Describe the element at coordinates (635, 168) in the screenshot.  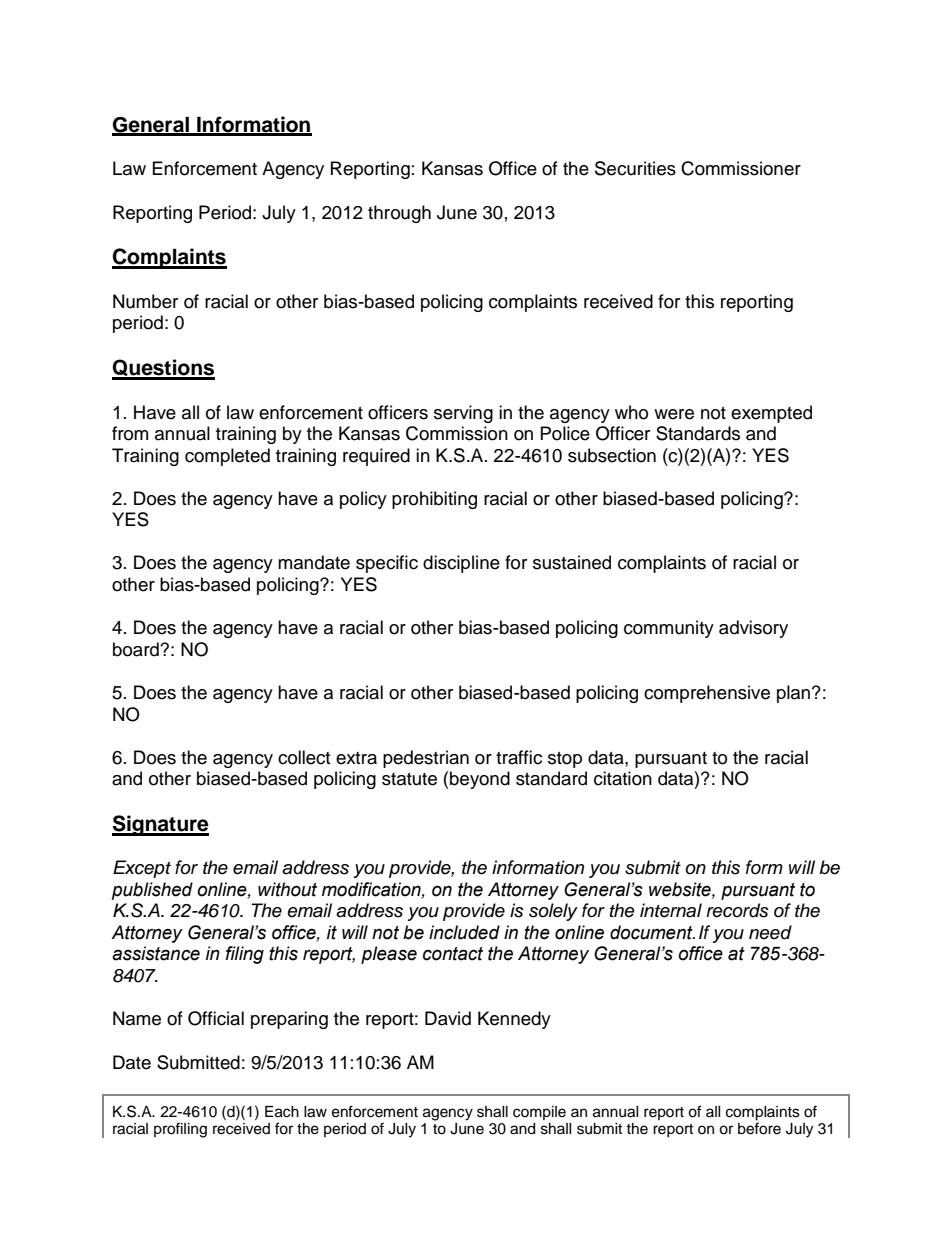
I see `Securities` at that location.
